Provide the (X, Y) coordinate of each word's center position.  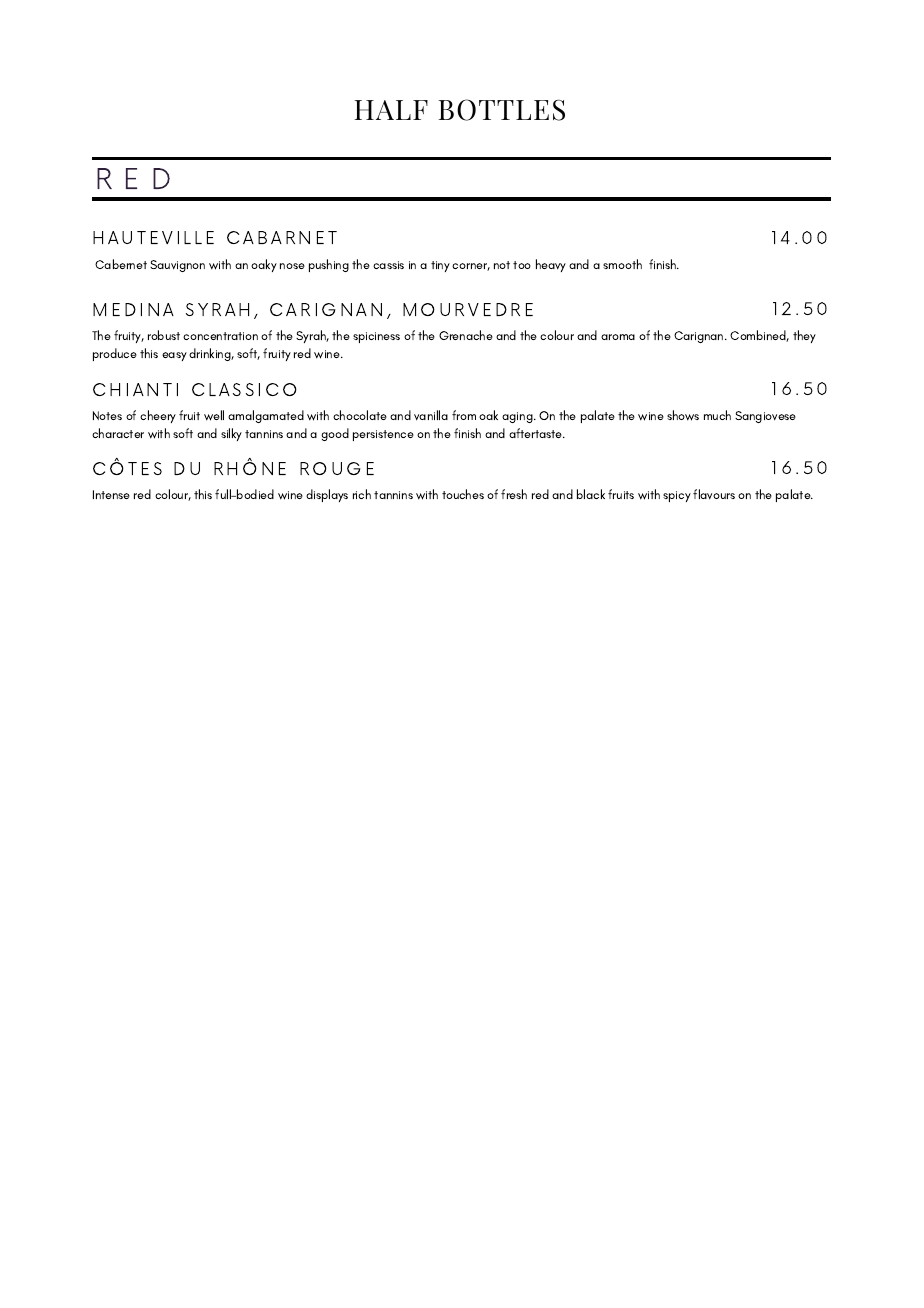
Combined (759, 336)
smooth (622, 264)
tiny (440, 266)
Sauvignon (177, 266)
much (717, 415)
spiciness (376, 337)
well (214, 415)
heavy (551, 265)
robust (164, 335)
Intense (111, 494)
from (464, 415)
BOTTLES (502, 110)
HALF (391, 110)
